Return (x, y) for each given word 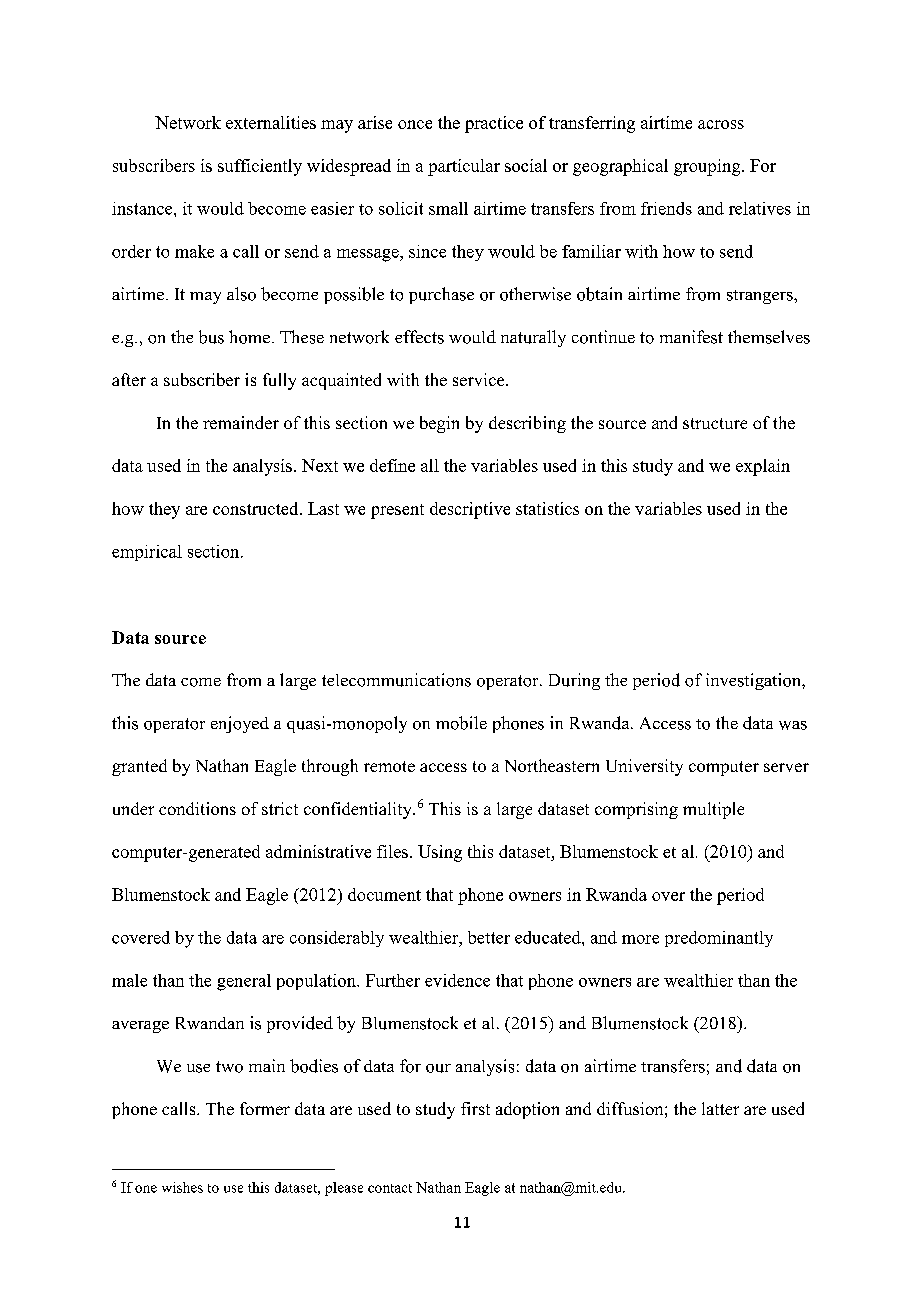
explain (763, 467)
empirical (147, 553)
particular (464, 167)
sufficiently (260, 167)
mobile (461, 723)
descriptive (470, 510)
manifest (691, 337)
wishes (182, 1187)
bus (211, 337)
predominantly (719, 939)
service (480, 379)
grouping (708, 167)
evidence (457, 980)
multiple (713, 810)
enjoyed (240, 724)
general (244, 982)
